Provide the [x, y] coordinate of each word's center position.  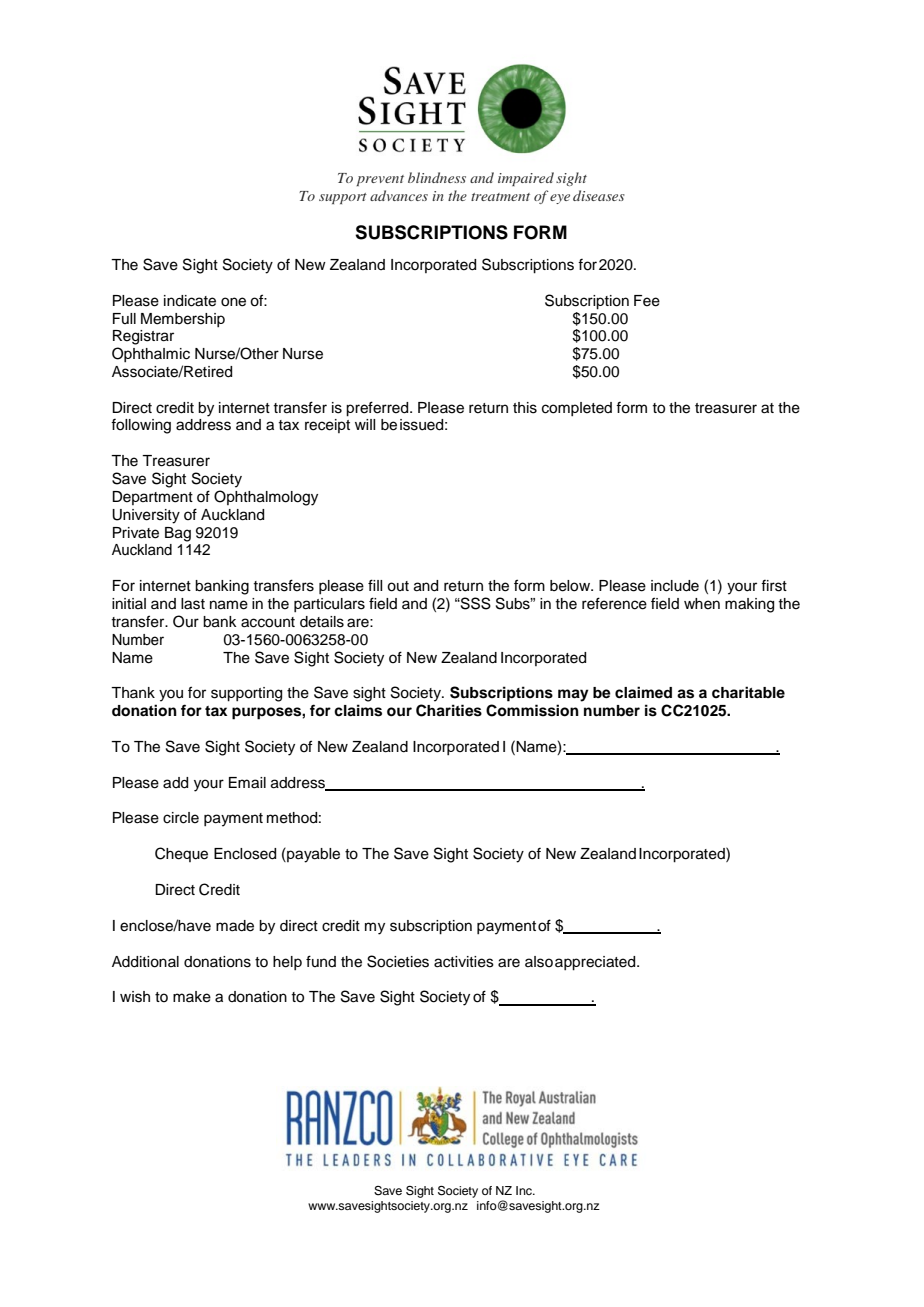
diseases [599, 195]
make [192, 997]
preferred [378, 409]
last [193, 604]
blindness [437, 177]
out [398, 586]
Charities [449, 710]
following [141, 426]
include [675, 586]
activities [464, 962]
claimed [643, 692]
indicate [190, 301]
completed [577, 409]
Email [247, 783]
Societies [398, 961]
